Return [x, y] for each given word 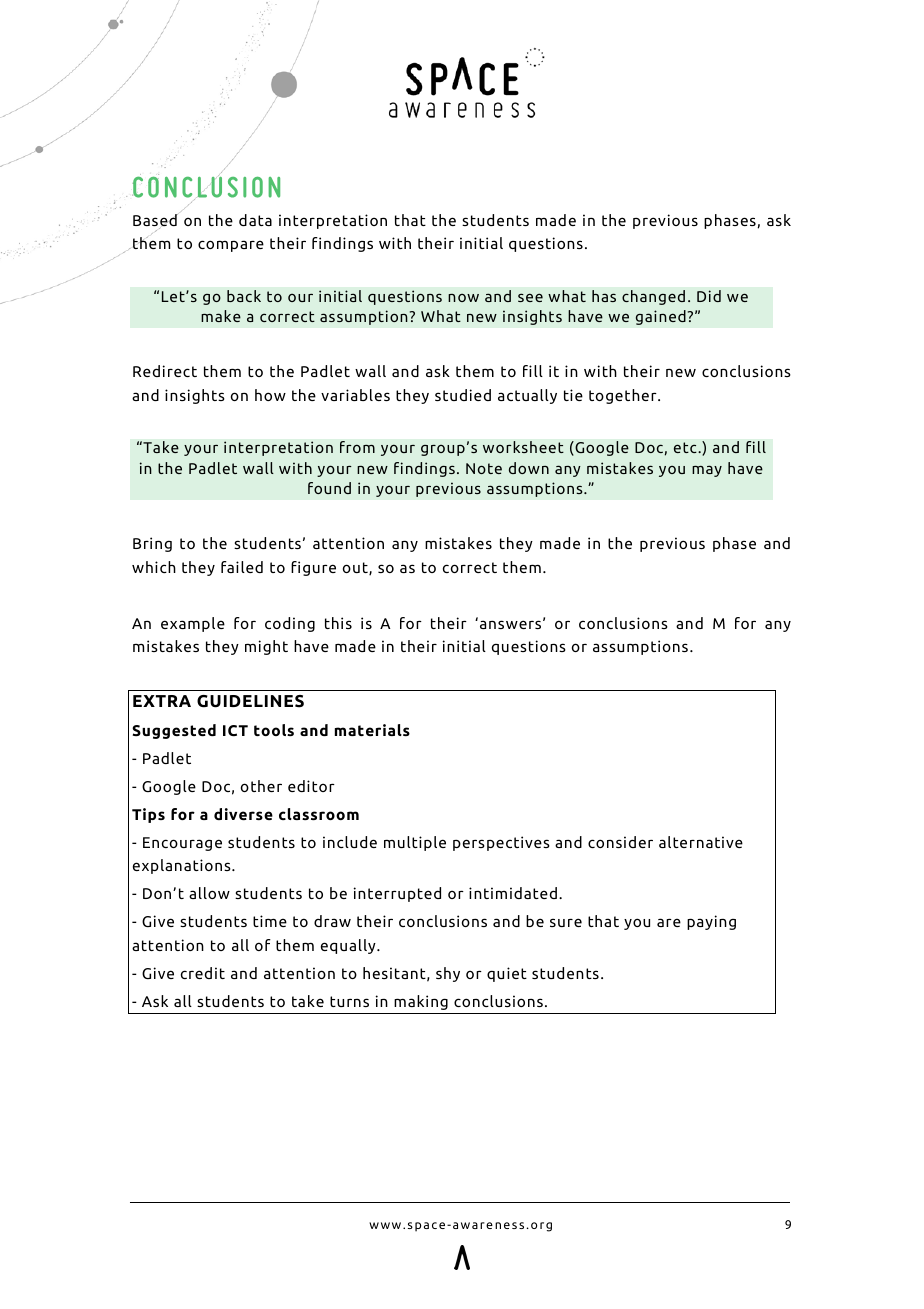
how [270, 395]
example [193, 624]
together [624, 396]
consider [620, 842]
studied [463, 395]
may [707, 471]
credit [203, 973]
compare [231, 246]
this [338, 623]
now [463, 298]
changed [653, 297]
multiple [415, 843]
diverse [243, 814]
